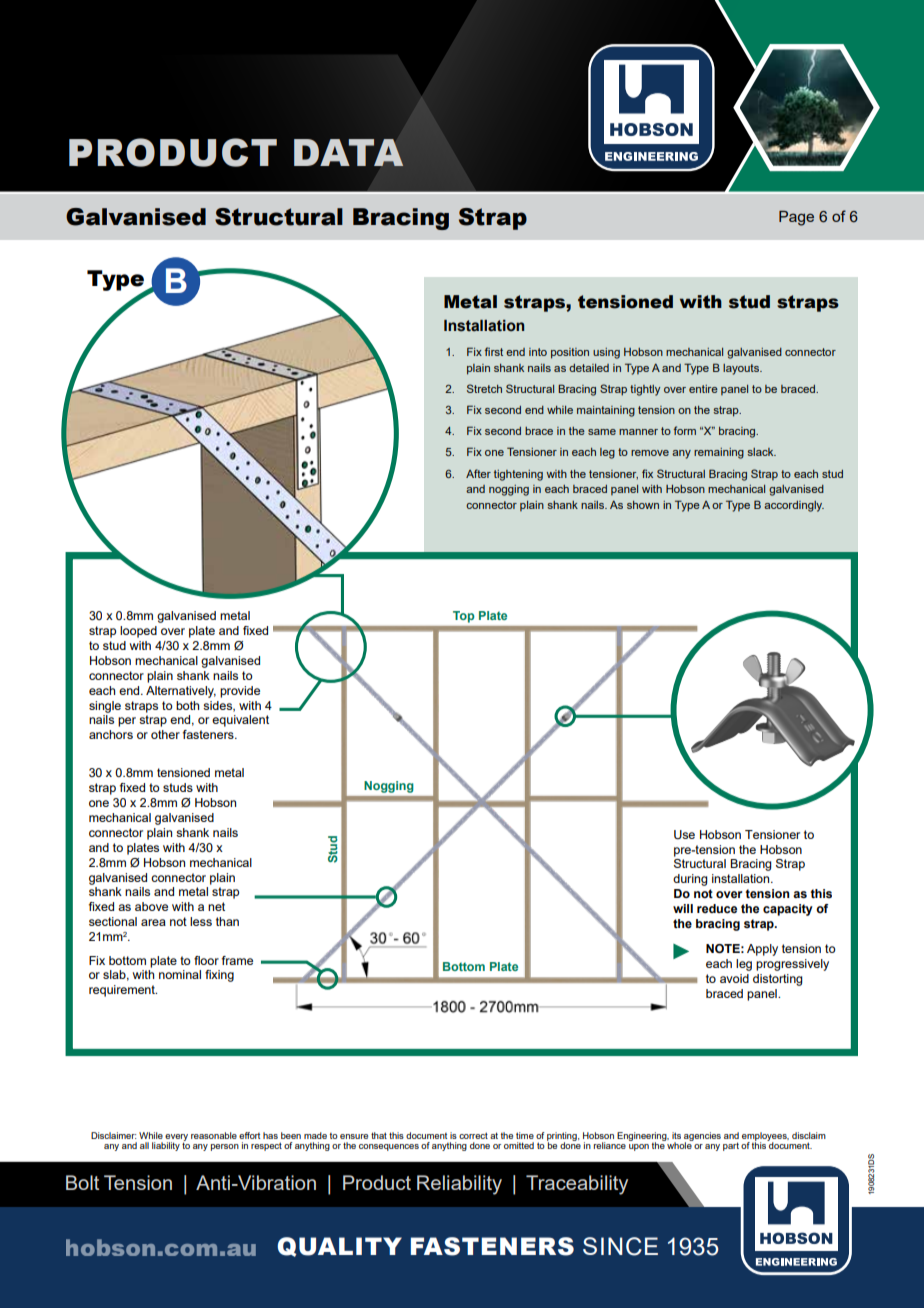 The height and width of the screenshot is (1308, 924). I want to click on Page, so click(796, 218).
